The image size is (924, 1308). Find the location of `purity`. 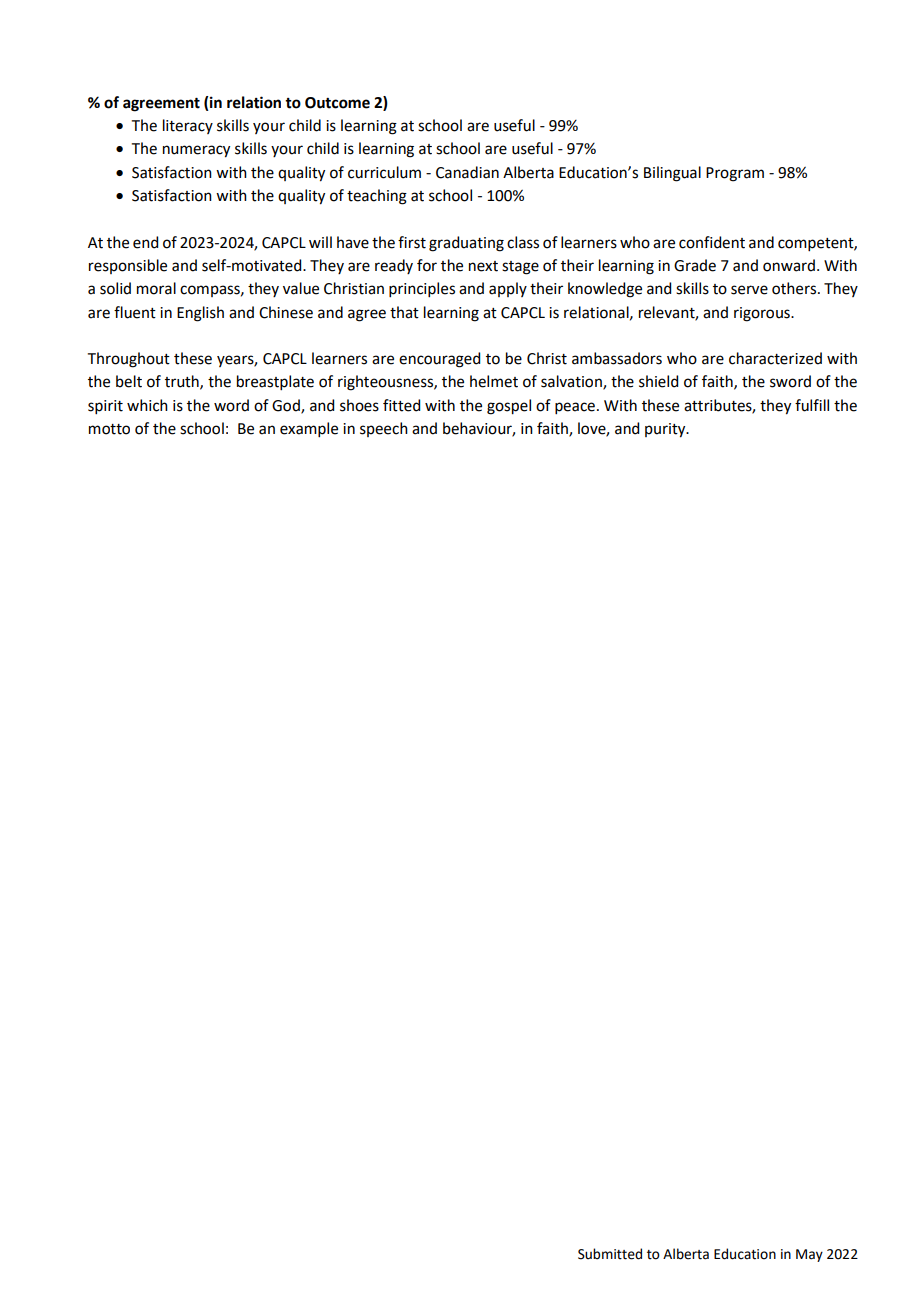

purity is located at coordinates (666, 430).
